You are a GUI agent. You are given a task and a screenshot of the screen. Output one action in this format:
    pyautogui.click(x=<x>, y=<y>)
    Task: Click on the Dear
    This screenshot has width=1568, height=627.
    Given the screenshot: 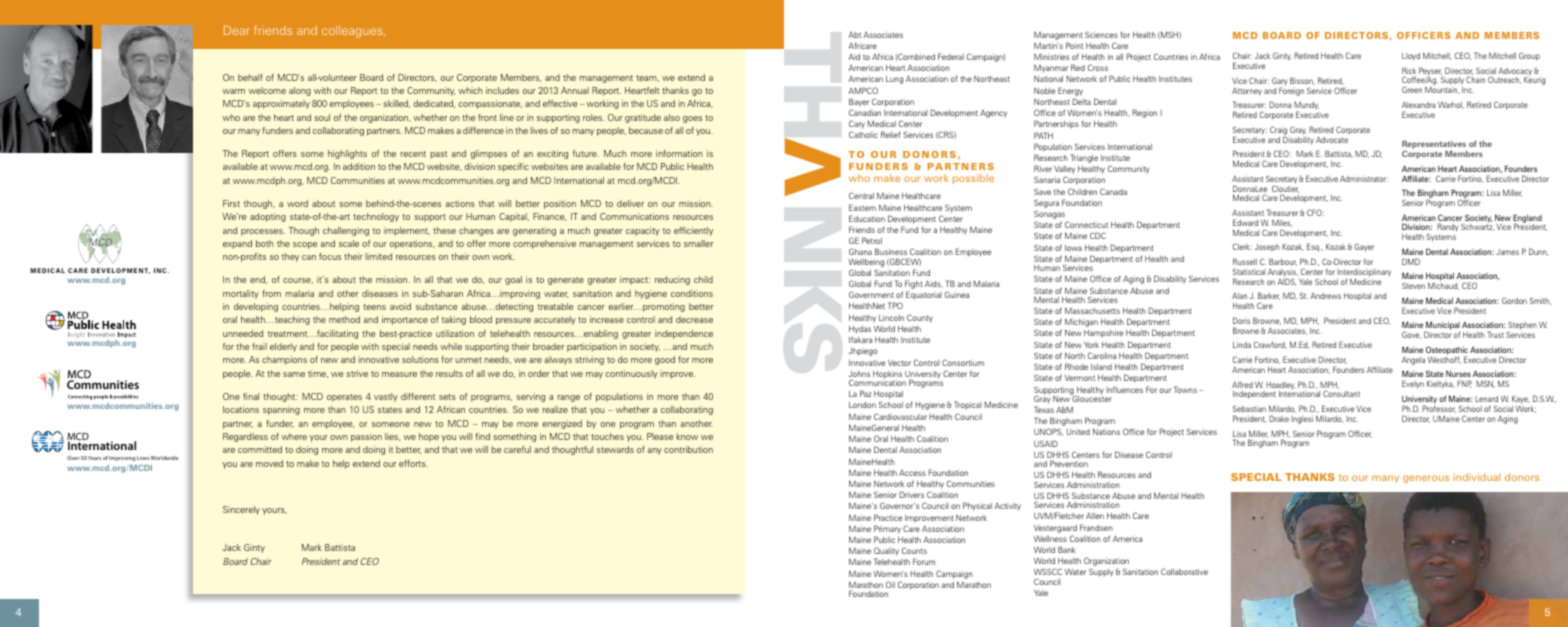 What is the action you would take?
    pyautogui.click(x=237, y=30)
